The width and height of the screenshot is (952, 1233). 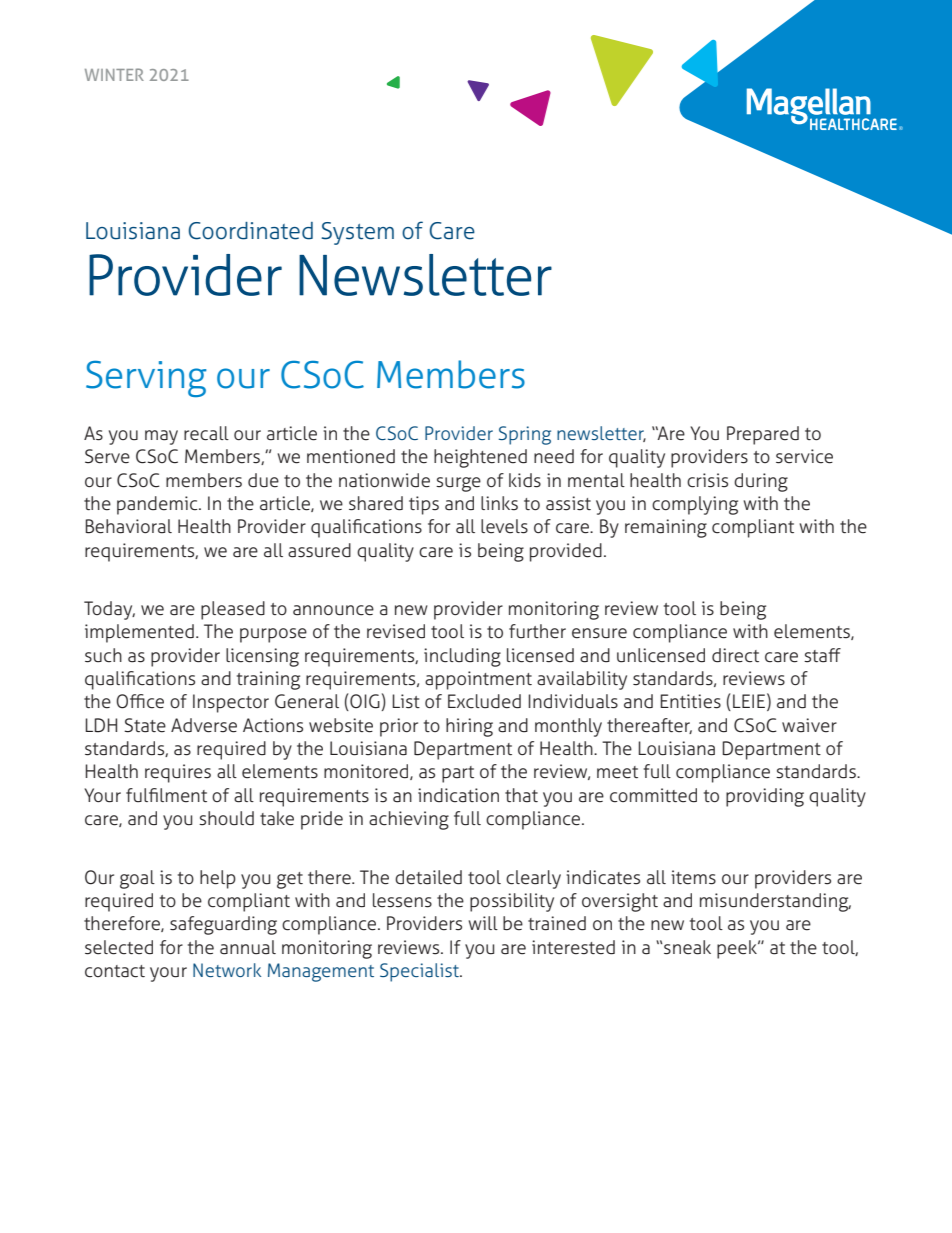 I want to click on WINTER, so click(x=114, y=74).
